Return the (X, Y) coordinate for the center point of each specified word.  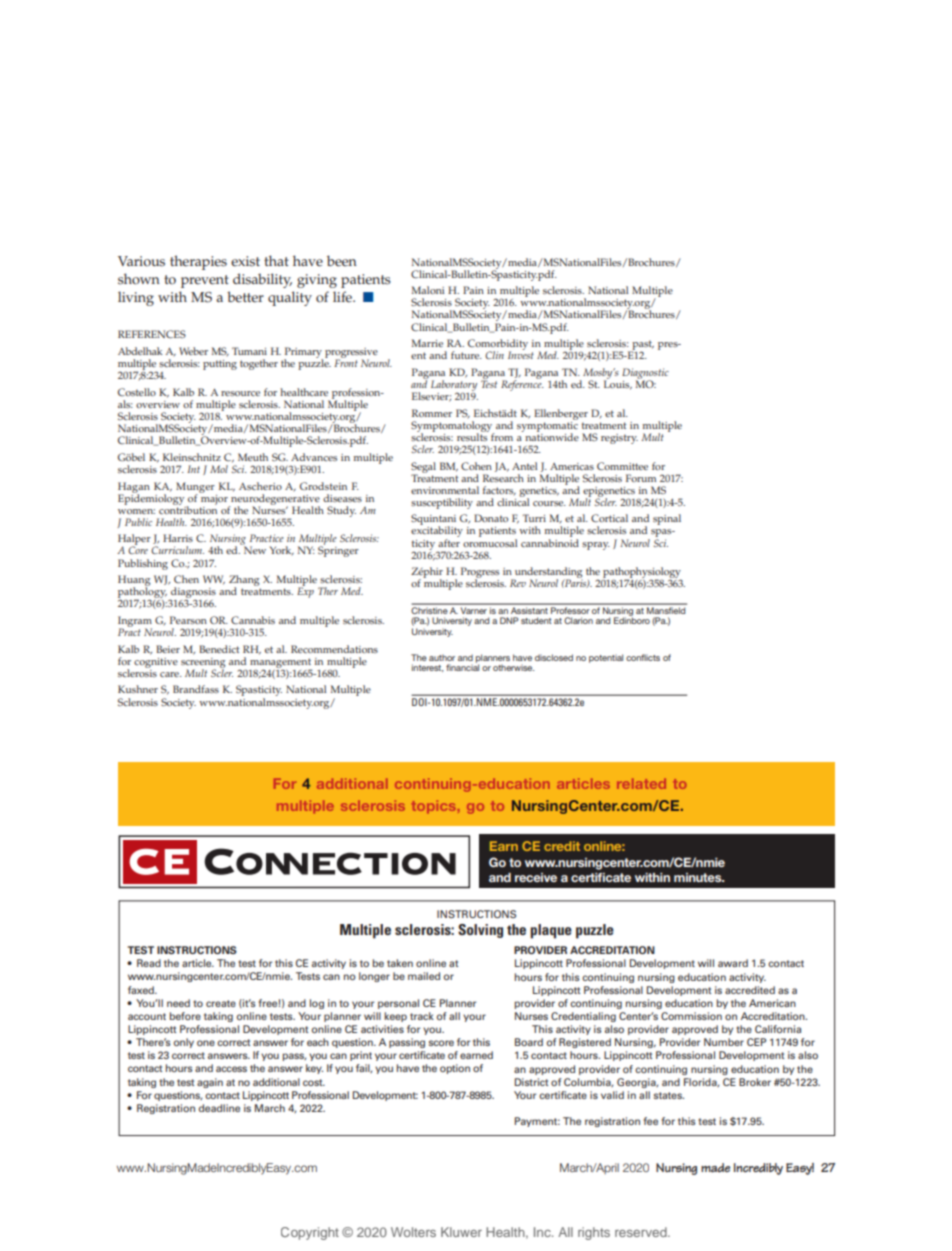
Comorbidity (498, 346)
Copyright (310, 1233)
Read (149, 963)
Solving (480, 931)
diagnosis (192, 594)
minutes (699, 877)
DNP (509, 620)
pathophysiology (642, 574)
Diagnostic (645, 374)
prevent (205, 281)
